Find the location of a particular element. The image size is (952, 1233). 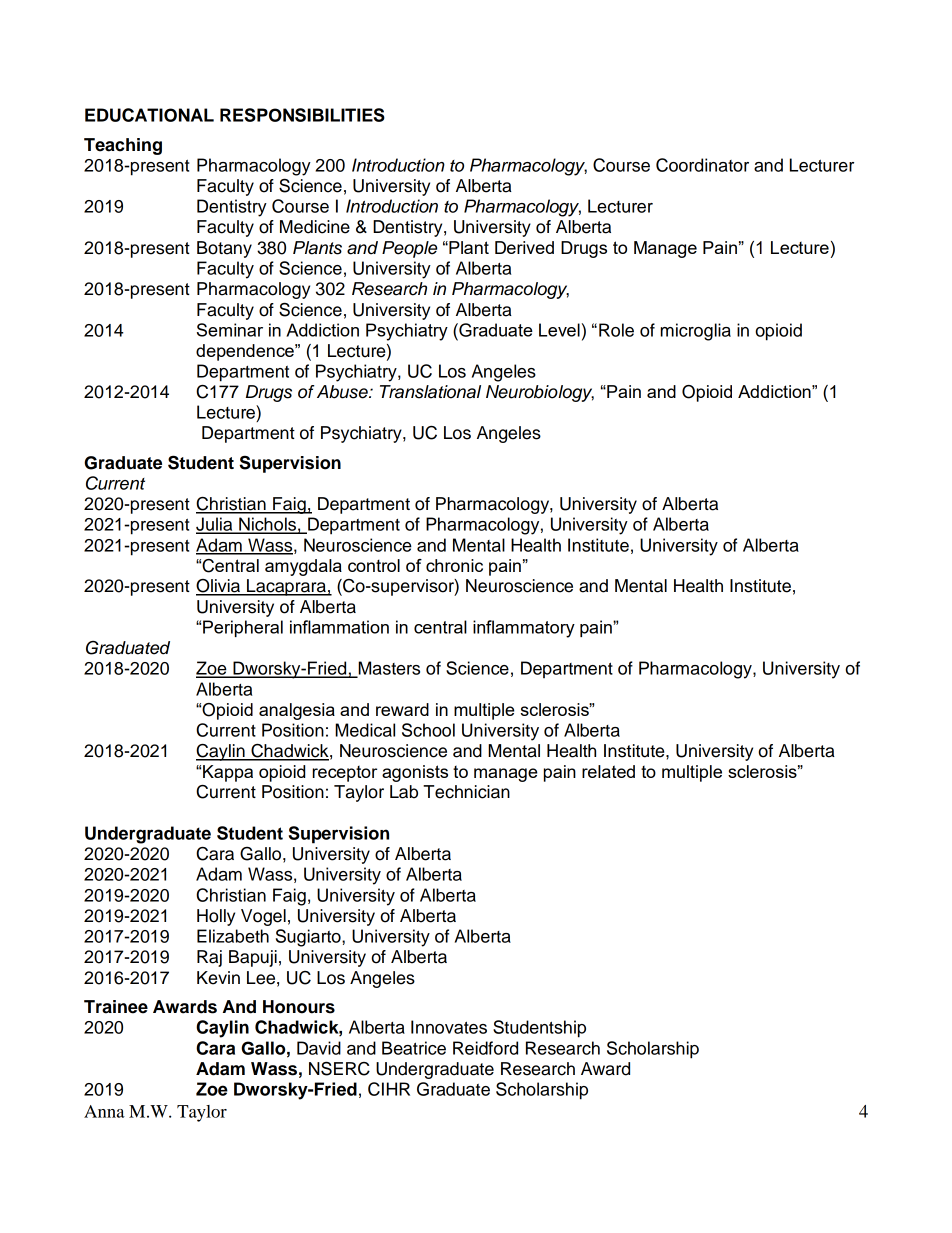

Olivia is located at coordinates (219, 587).
